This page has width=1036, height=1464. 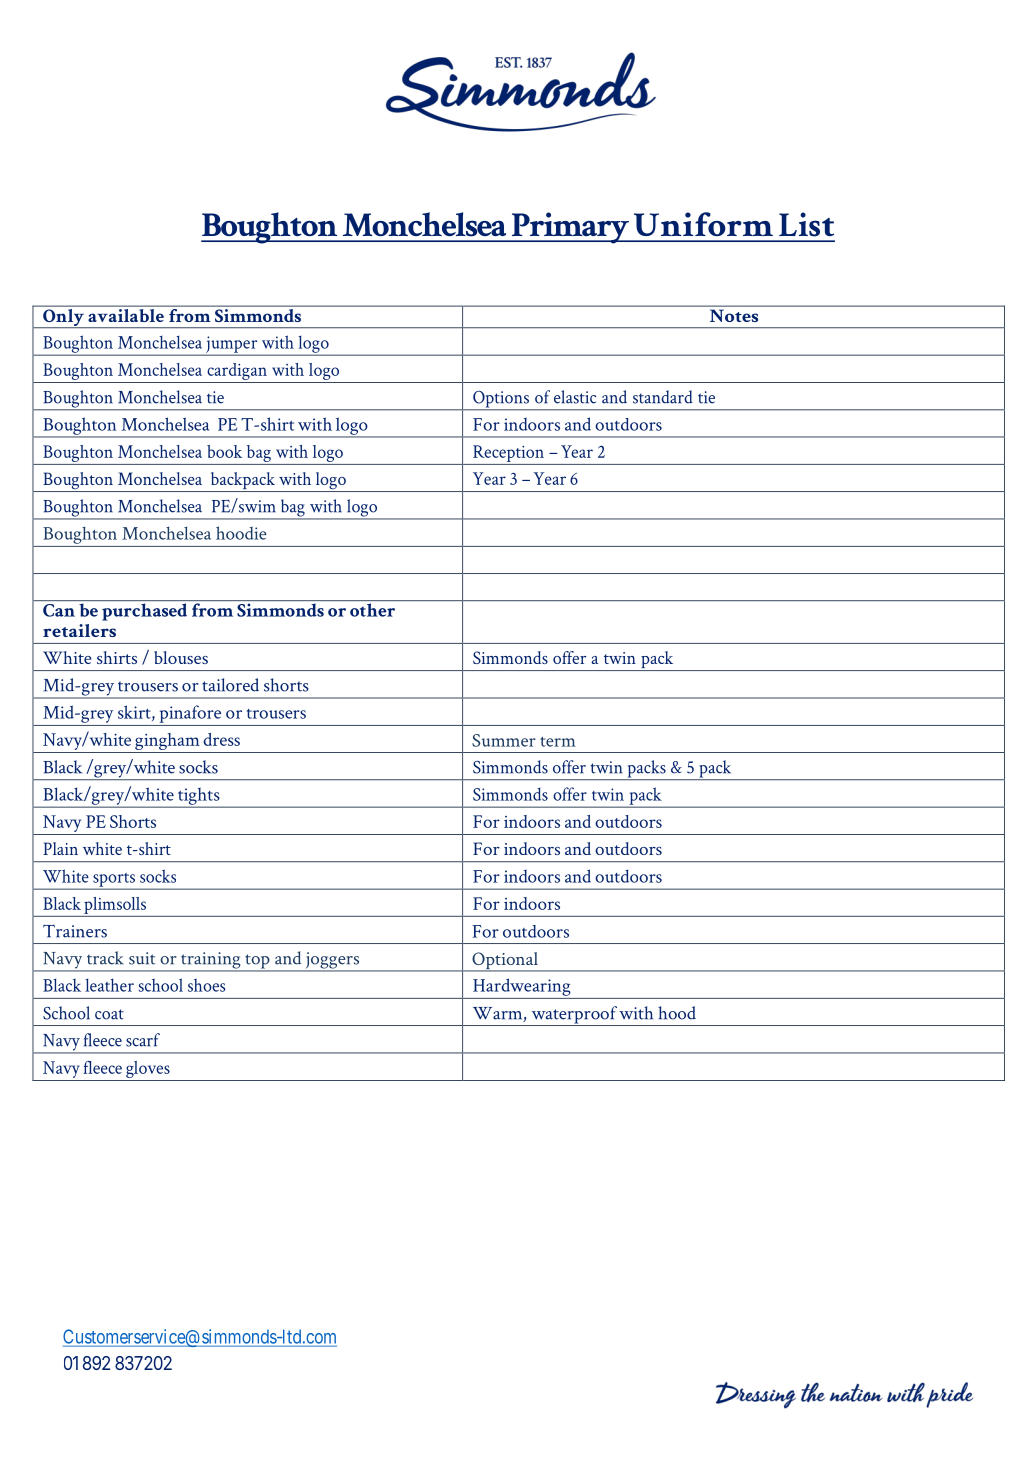 What do you see at coordinates (372, 610) in the page?
I see `other` at bounding box center [372, 610].
